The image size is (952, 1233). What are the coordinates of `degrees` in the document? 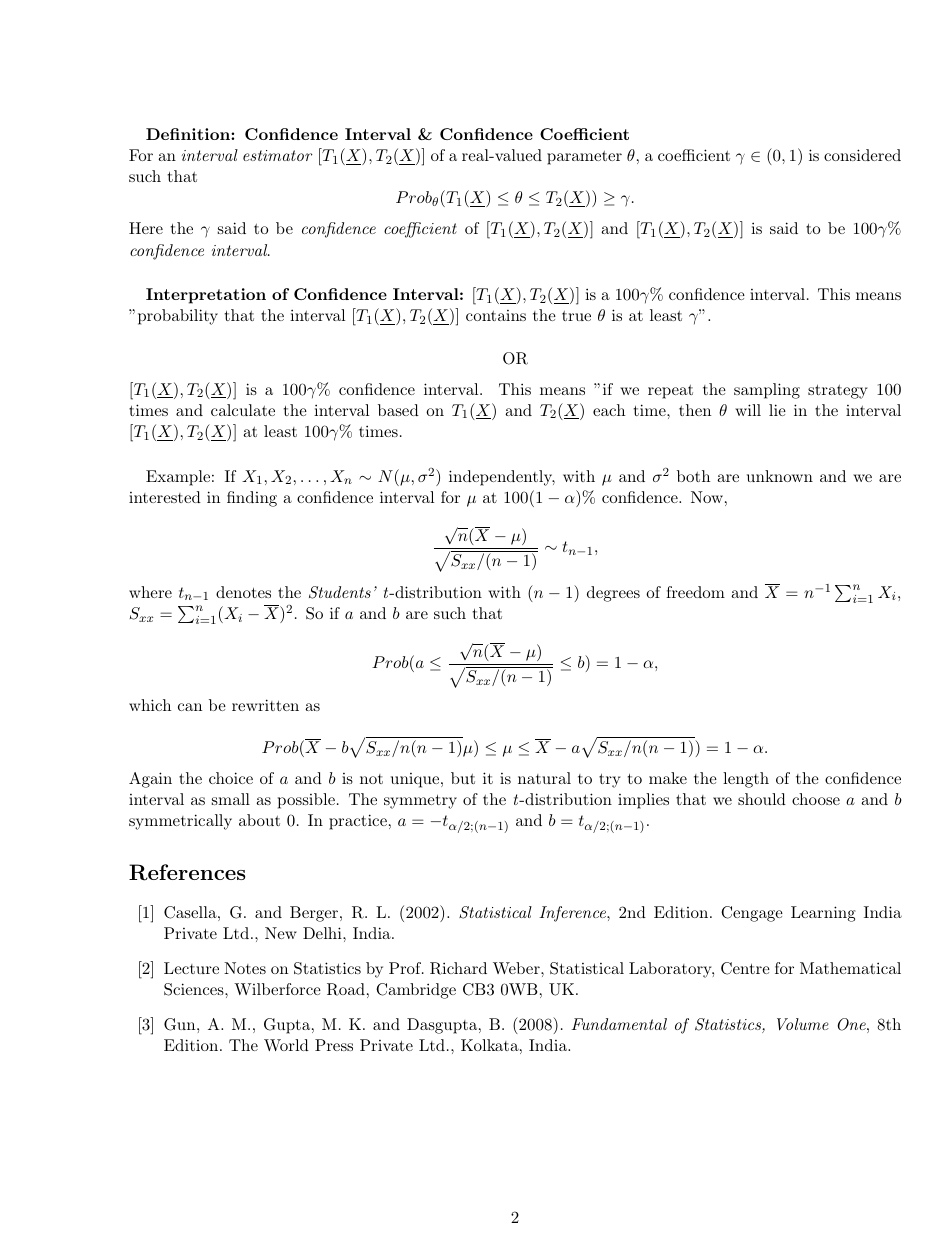 It's located at (613, 594).
